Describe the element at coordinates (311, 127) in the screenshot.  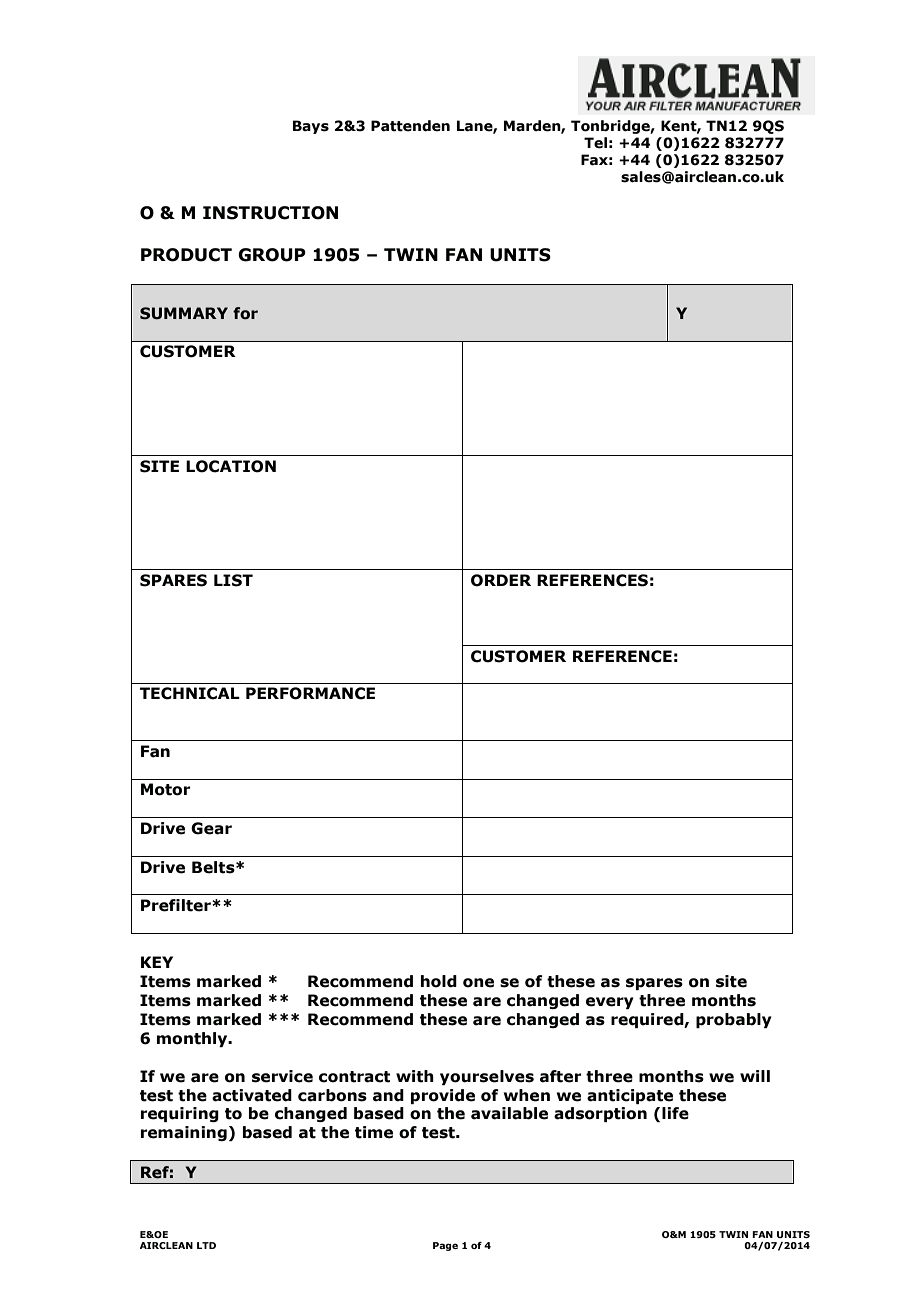
I see `Bays` at that location.
